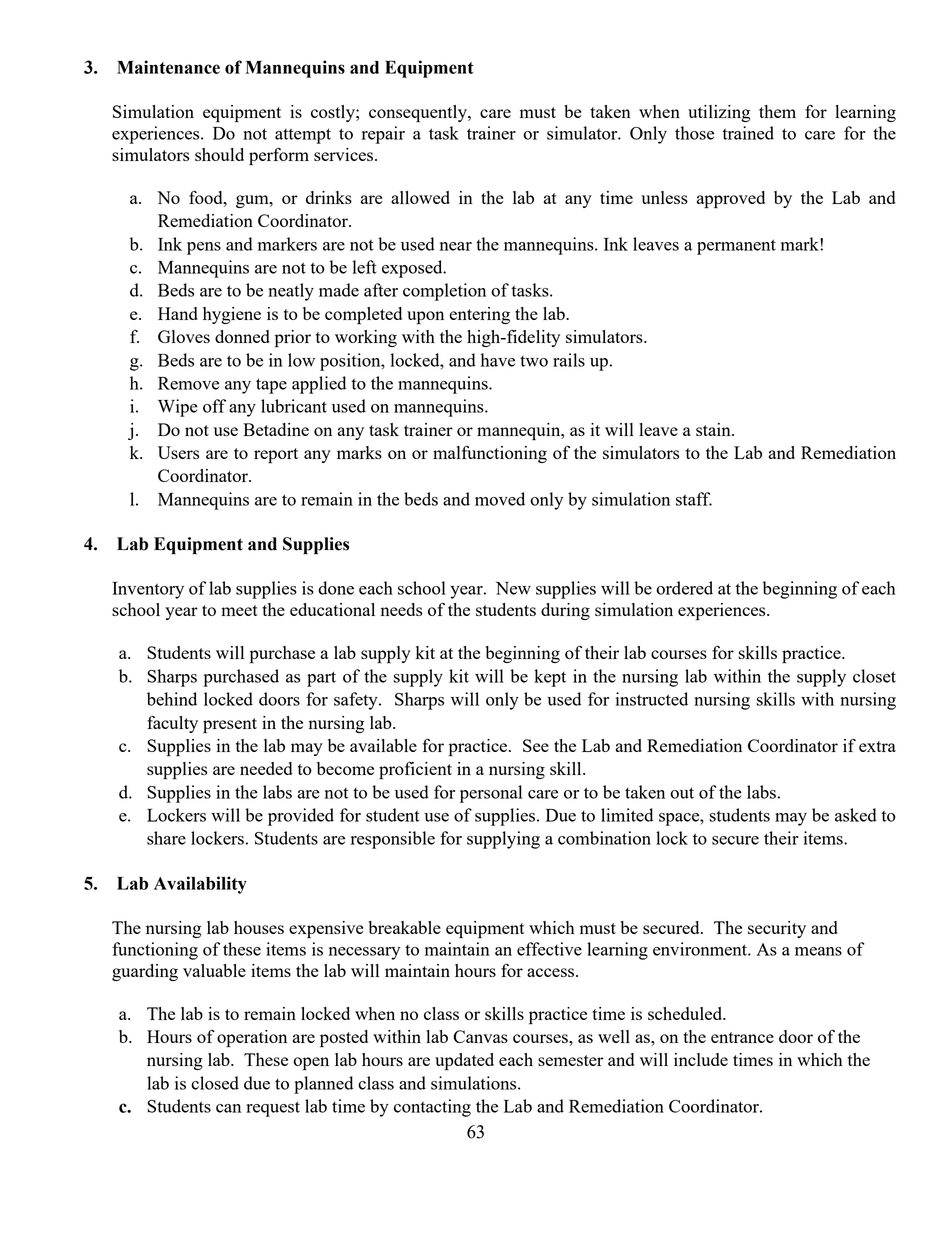 The image size is (952, 1233). Describe the element at coordinates (168, 67) in the screenshot. I see `Maintenance` at that location.
